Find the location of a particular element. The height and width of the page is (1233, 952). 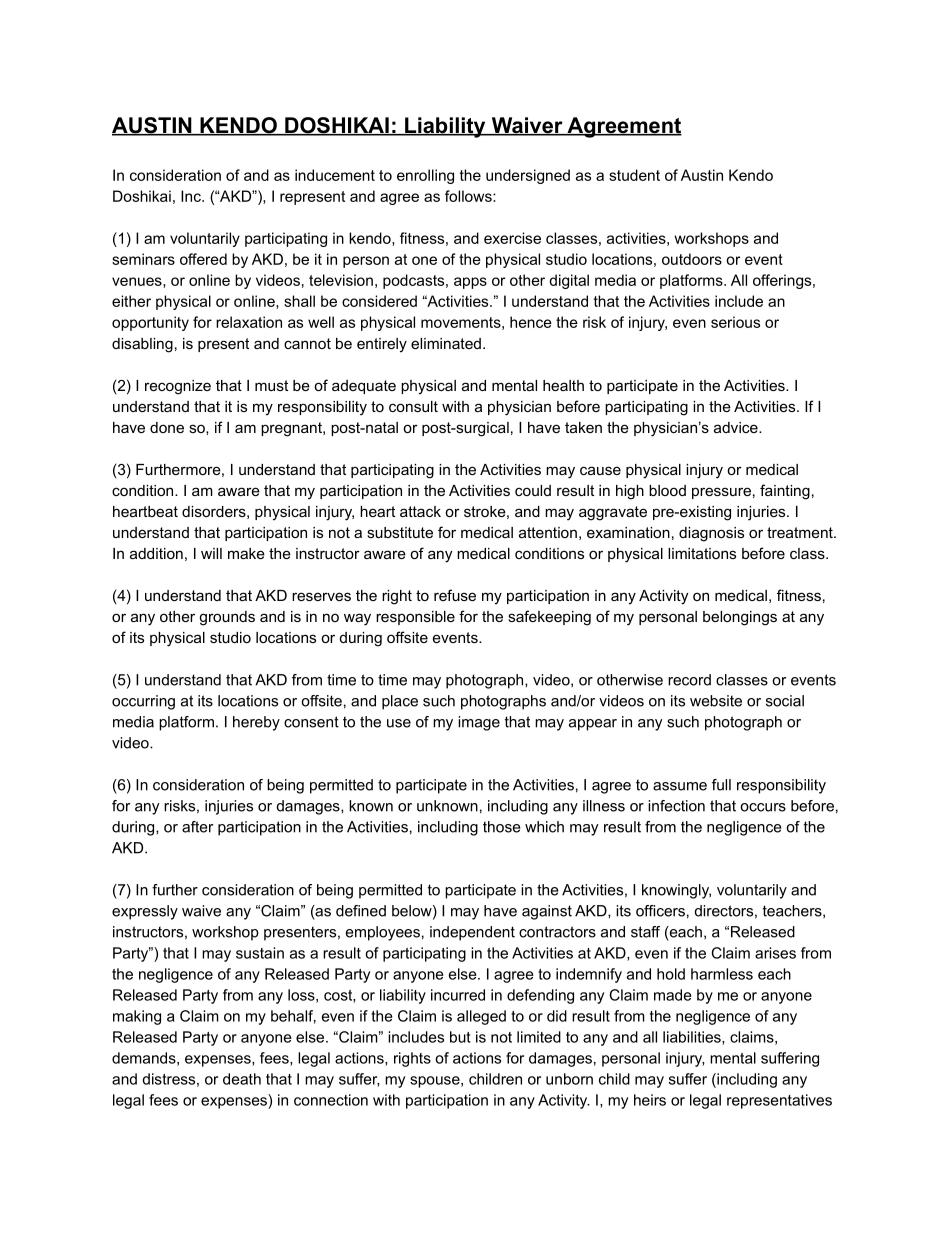

offered is located at coordinates (203, 259).
